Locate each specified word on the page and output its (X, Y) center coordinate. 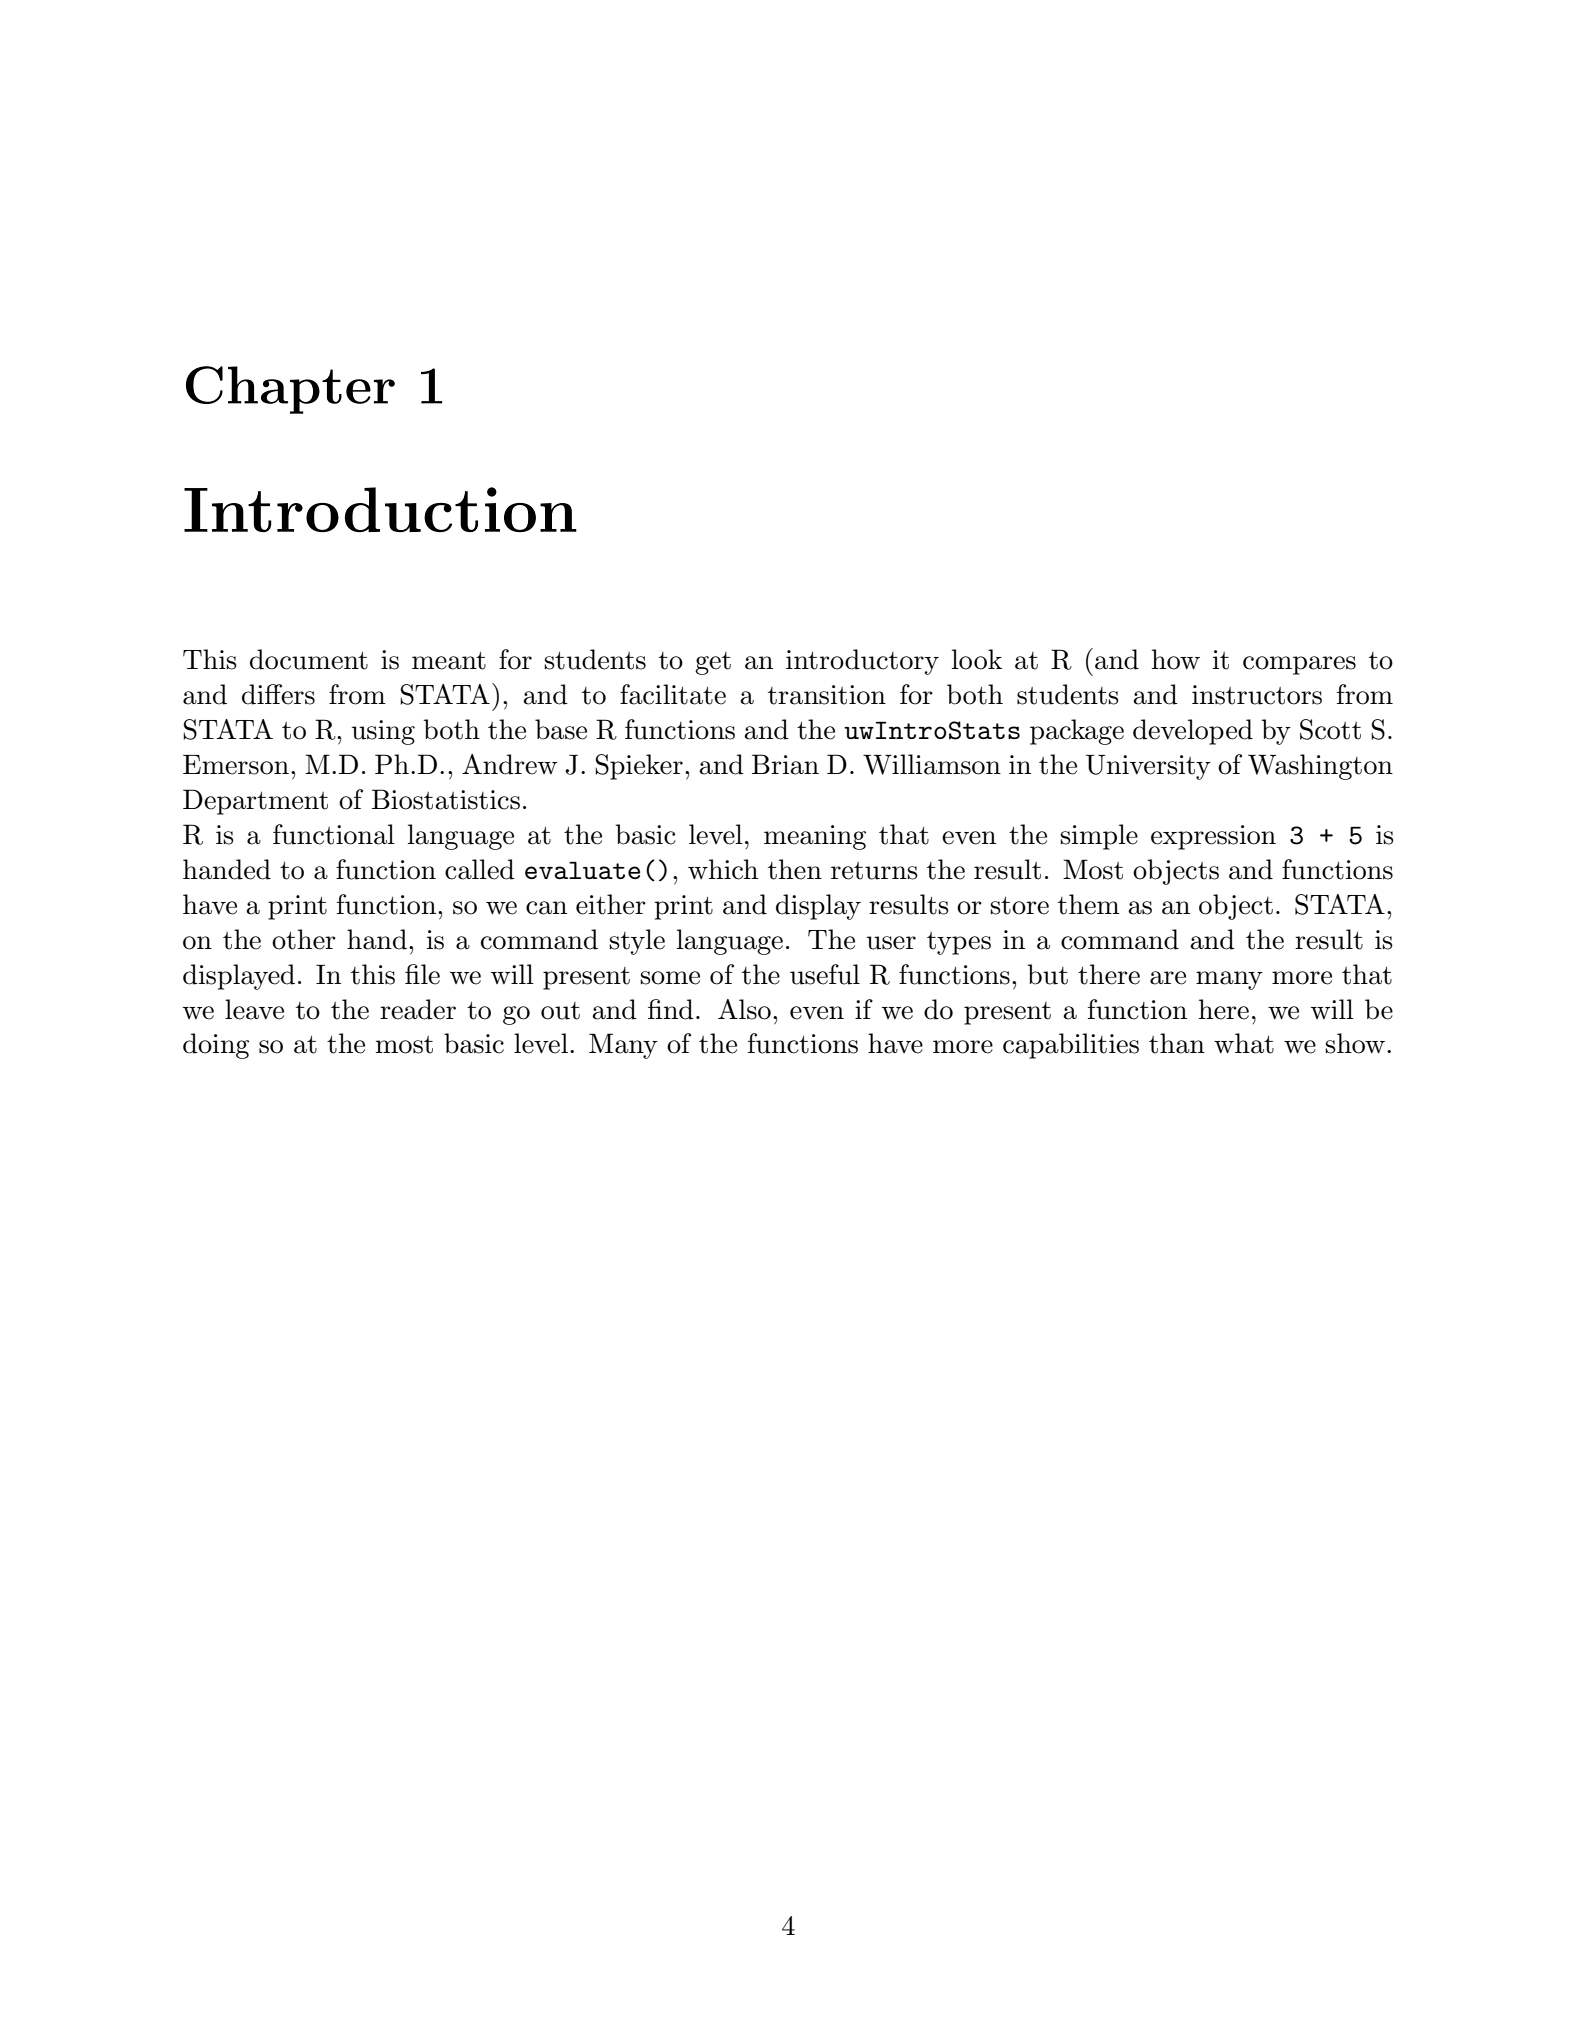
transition (827, 695)
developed (1193, 732)
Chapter (290, 390)
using (383, 732)
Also (744, 1009)
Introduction (380, 509)
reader (418, 1009)
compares (1299, 665)
